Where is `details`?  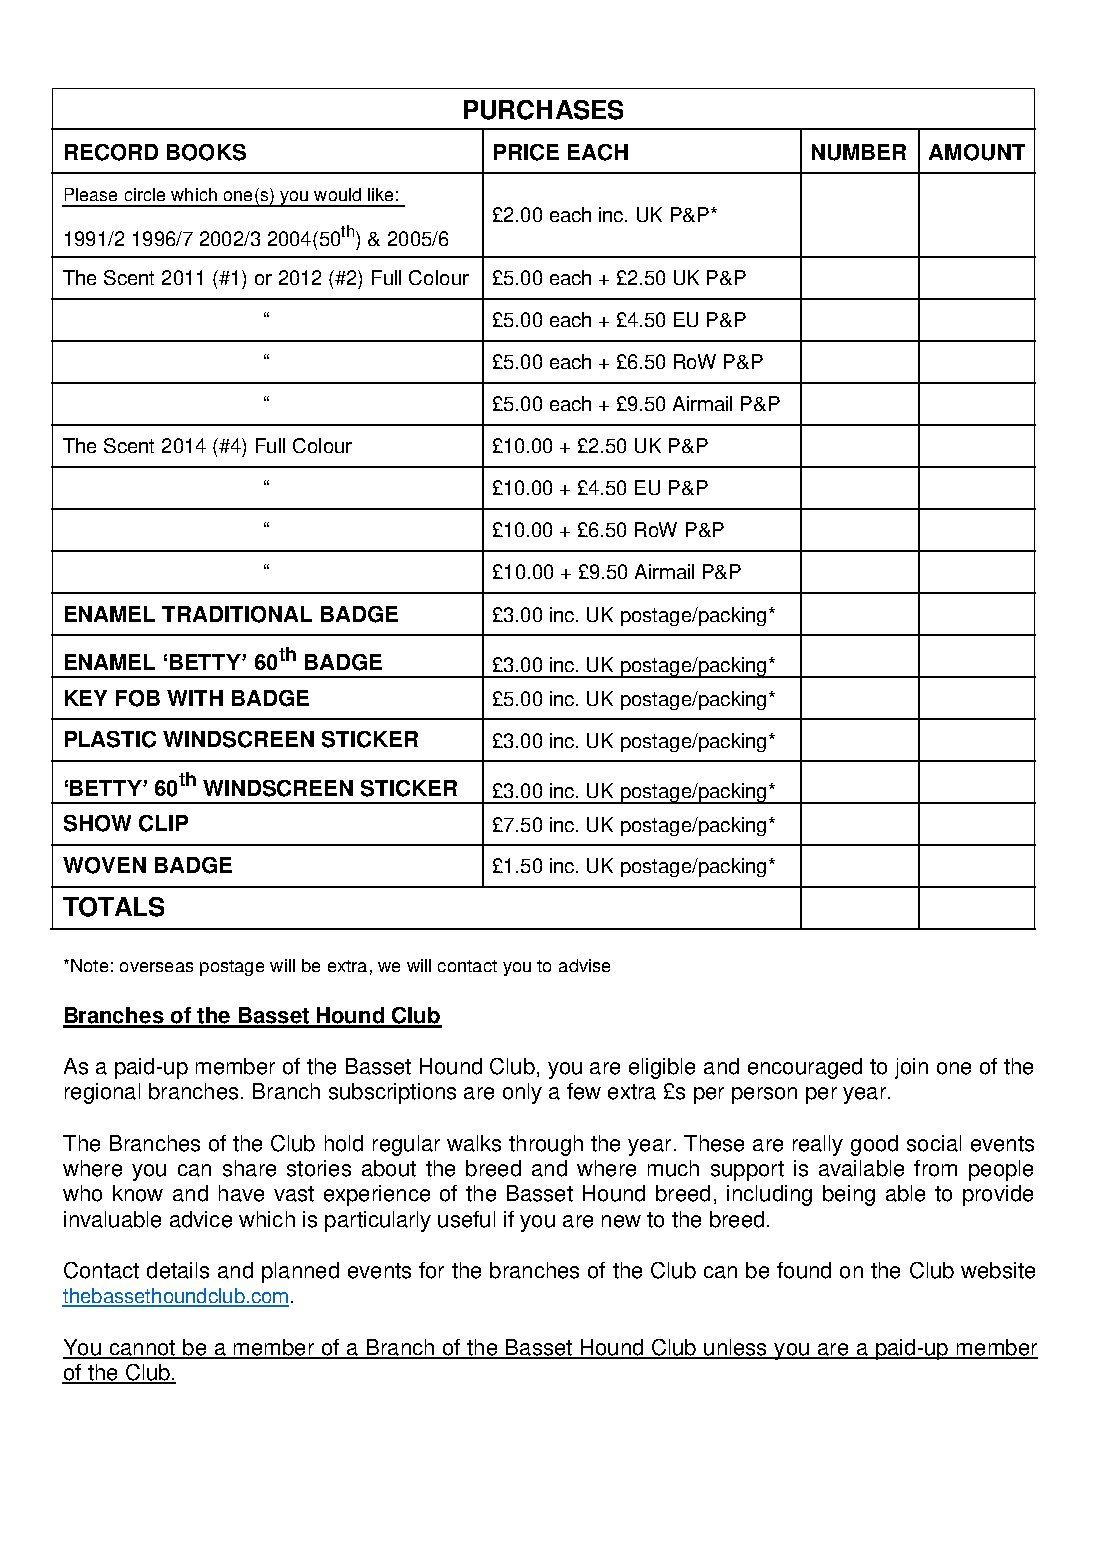 details is located at coordinates (178, 1270).
